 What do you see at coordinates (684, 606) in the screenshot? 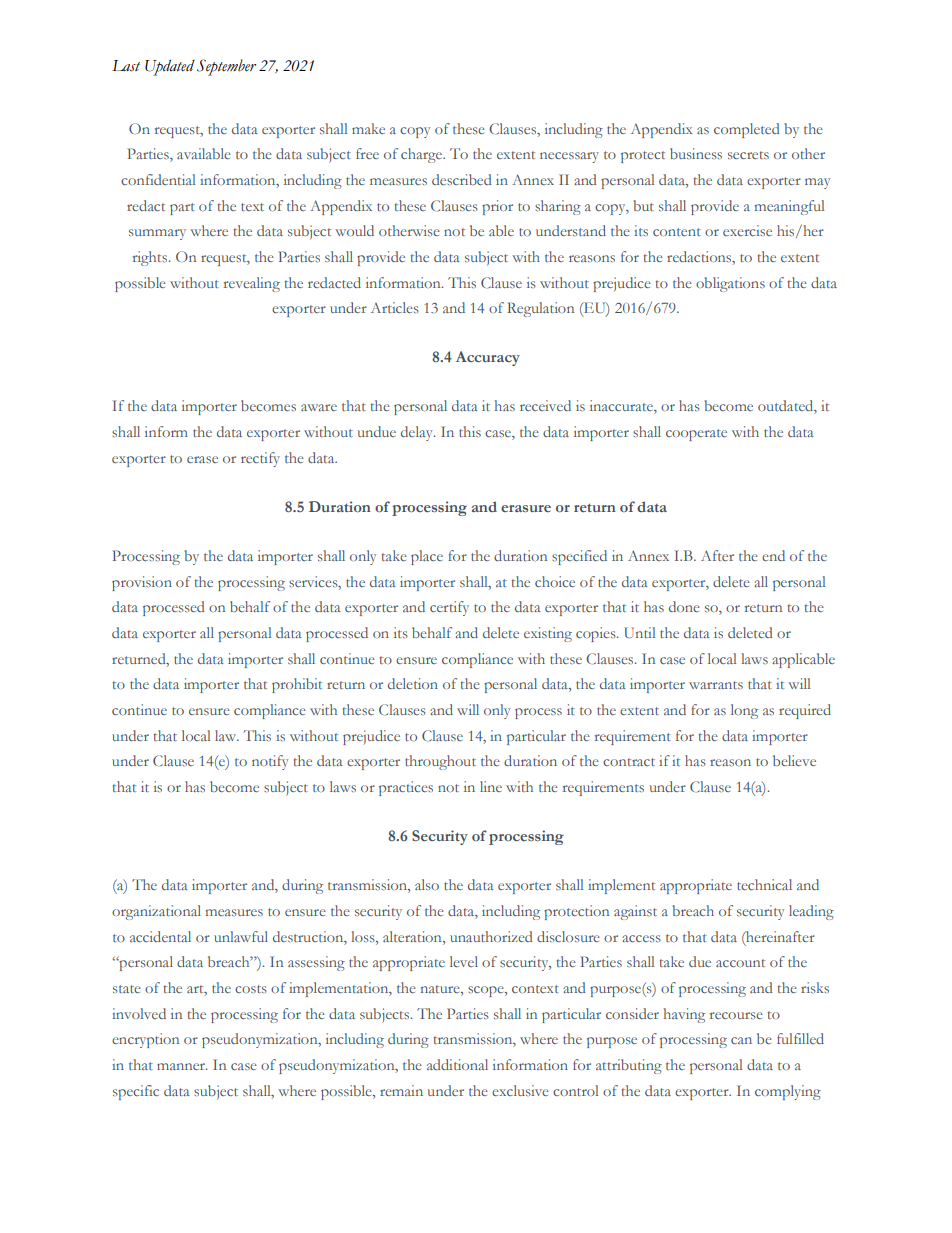
I see `done` at bounding box center [684, 606].
